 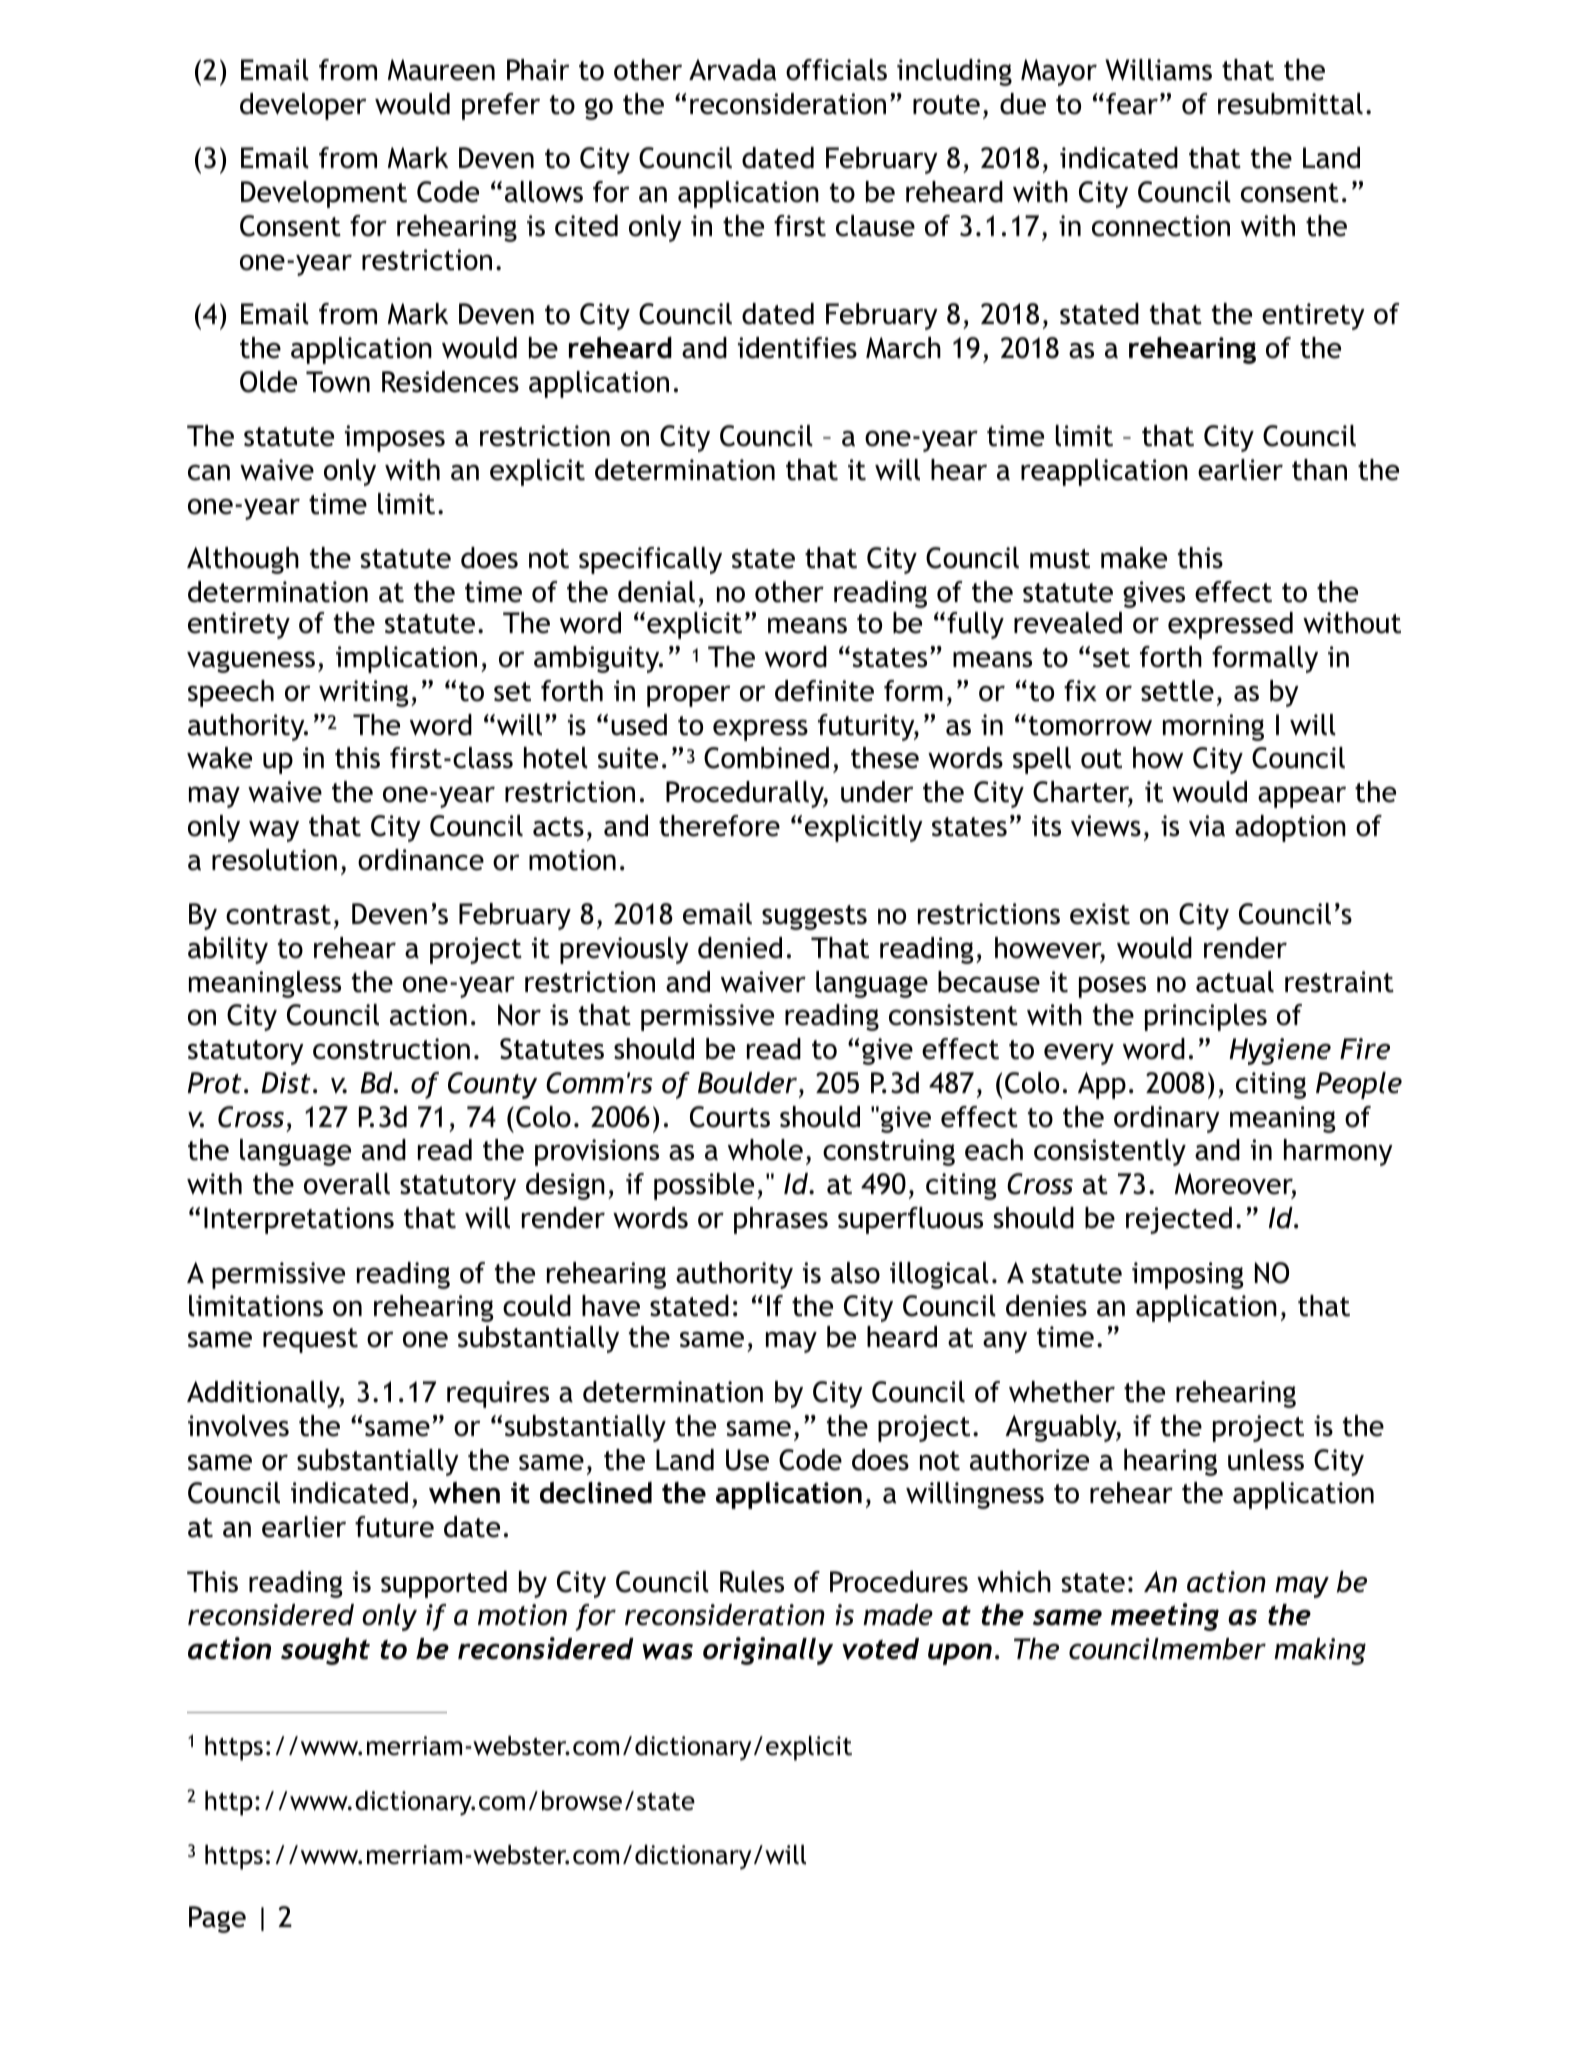 What do you see at coordinates (1132, 104) in the page?
I see `fear` at bounding box center [1132, 104].
